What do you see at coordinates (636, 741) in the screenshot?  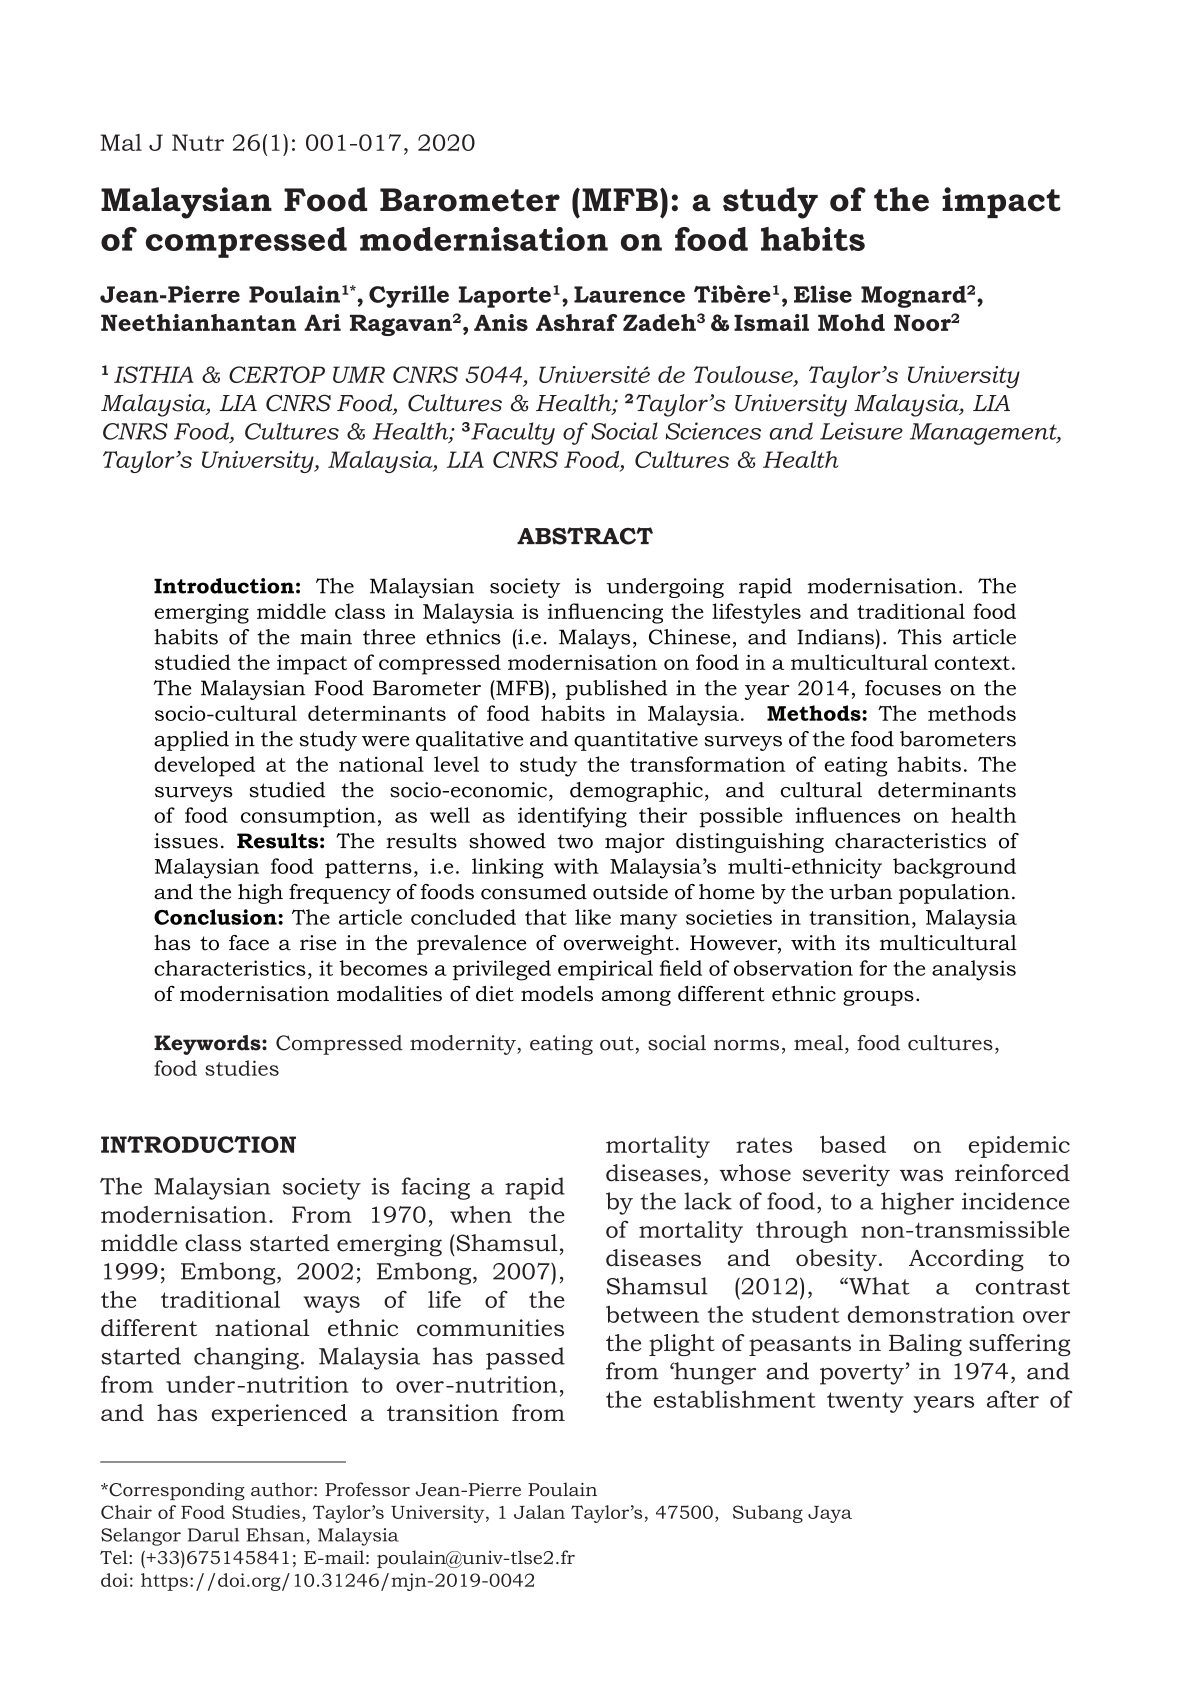 I see `quantitative` at bounding box center [636, 741].
